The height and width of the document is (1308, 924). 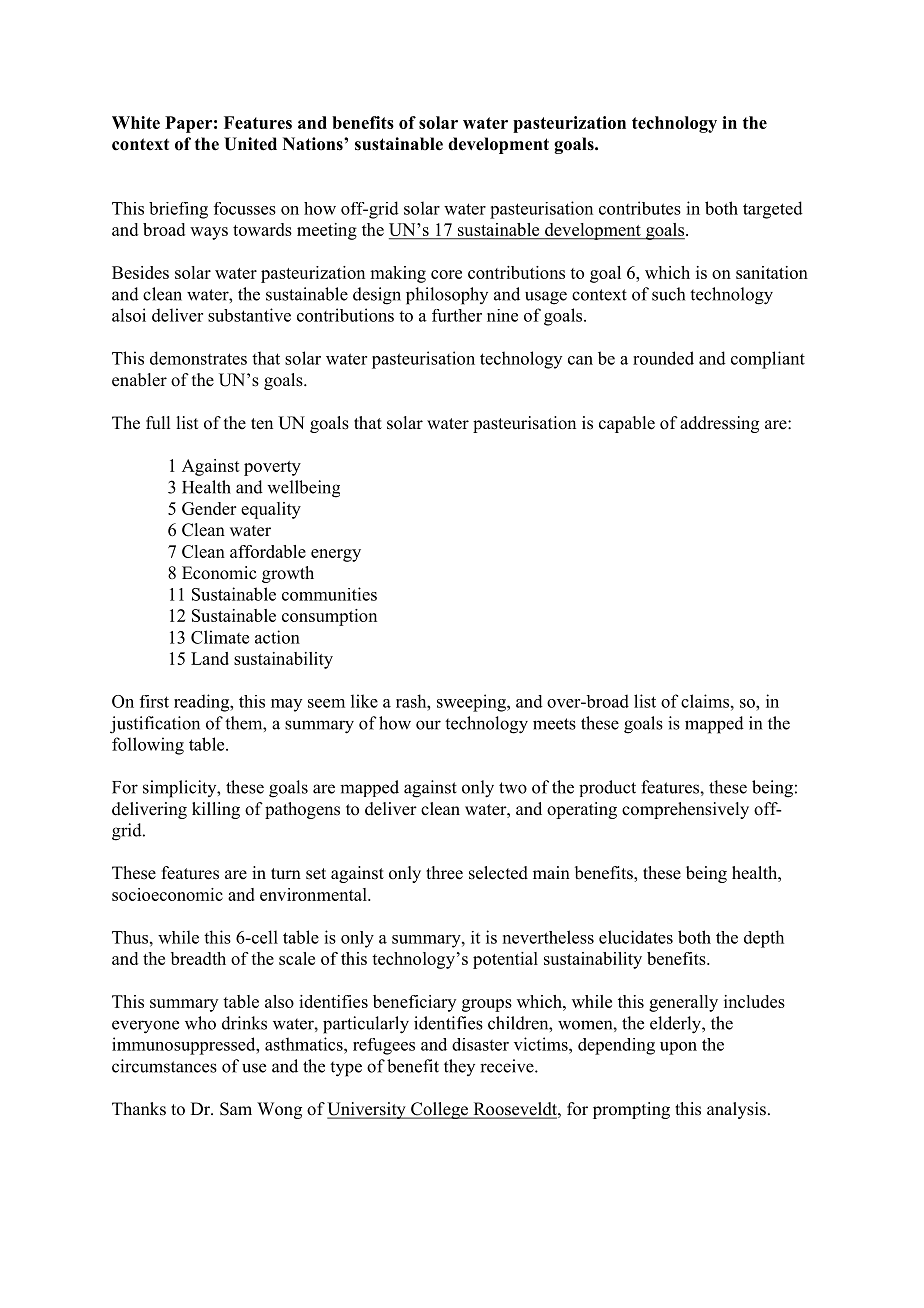 What do you see at coordinates (459, 1067) in the document?
I see `they` at bounding box center [459, 1067].
